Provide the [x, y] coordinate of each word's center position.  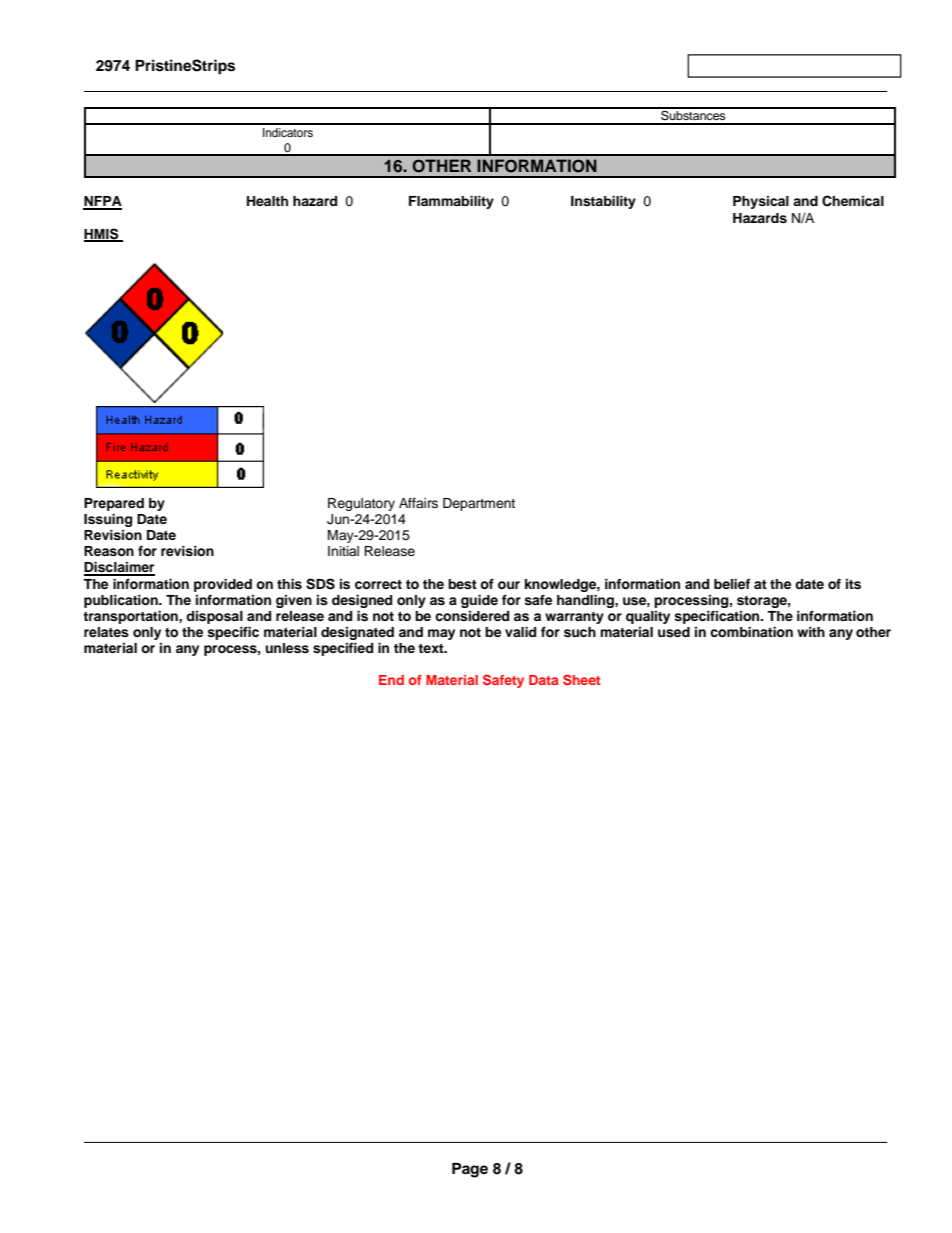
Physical [761, 202]
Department [479, 504]
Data [543, 680]
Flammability [451, 202]
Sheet [582, 679]
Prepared [114, 504]
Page [470, 1170]
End [391, 680]
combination [751, 632]
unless [287, 648]
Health [267, 201]
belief [732, 584]
